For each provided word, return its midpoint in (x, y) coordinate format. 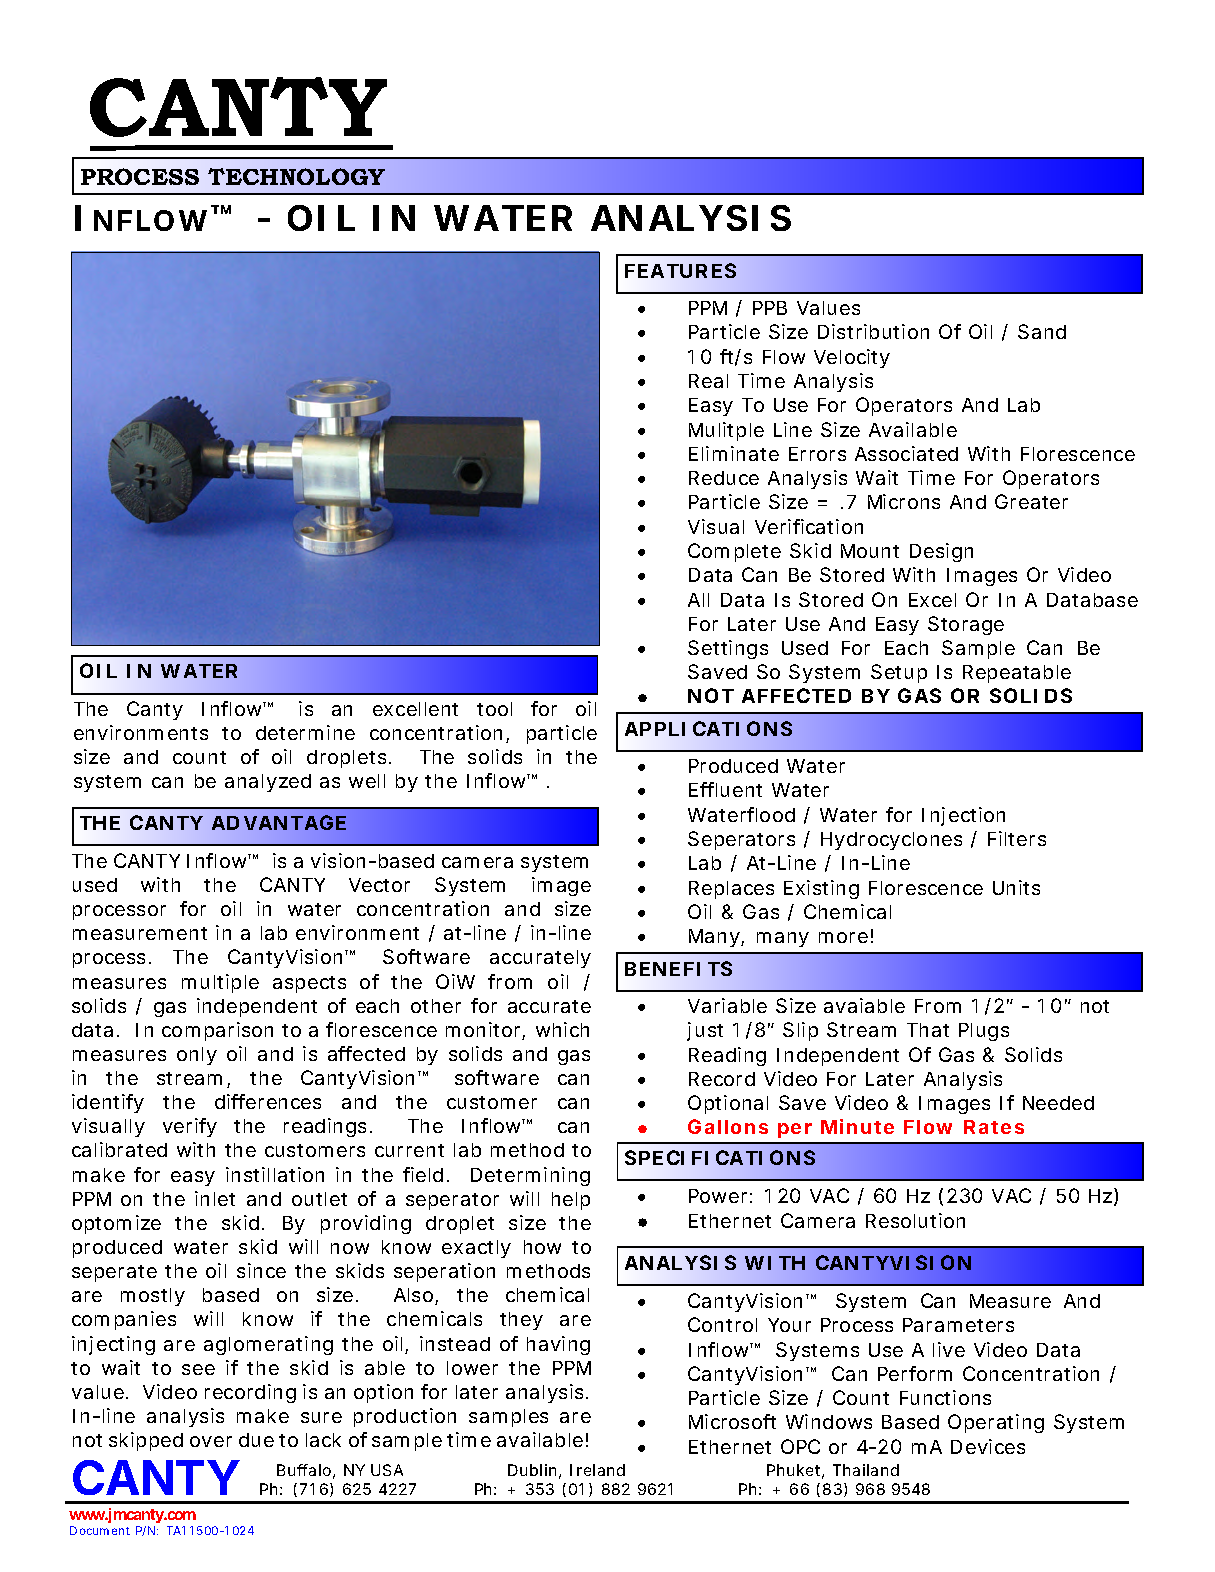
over (211, 1441)
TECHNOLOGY (296, 176)
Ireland (597, 1470)
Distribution (873, 331)
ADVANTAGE (279, 822)
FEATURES (680, 270)
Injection (963, 816)
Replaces (731, 890)
